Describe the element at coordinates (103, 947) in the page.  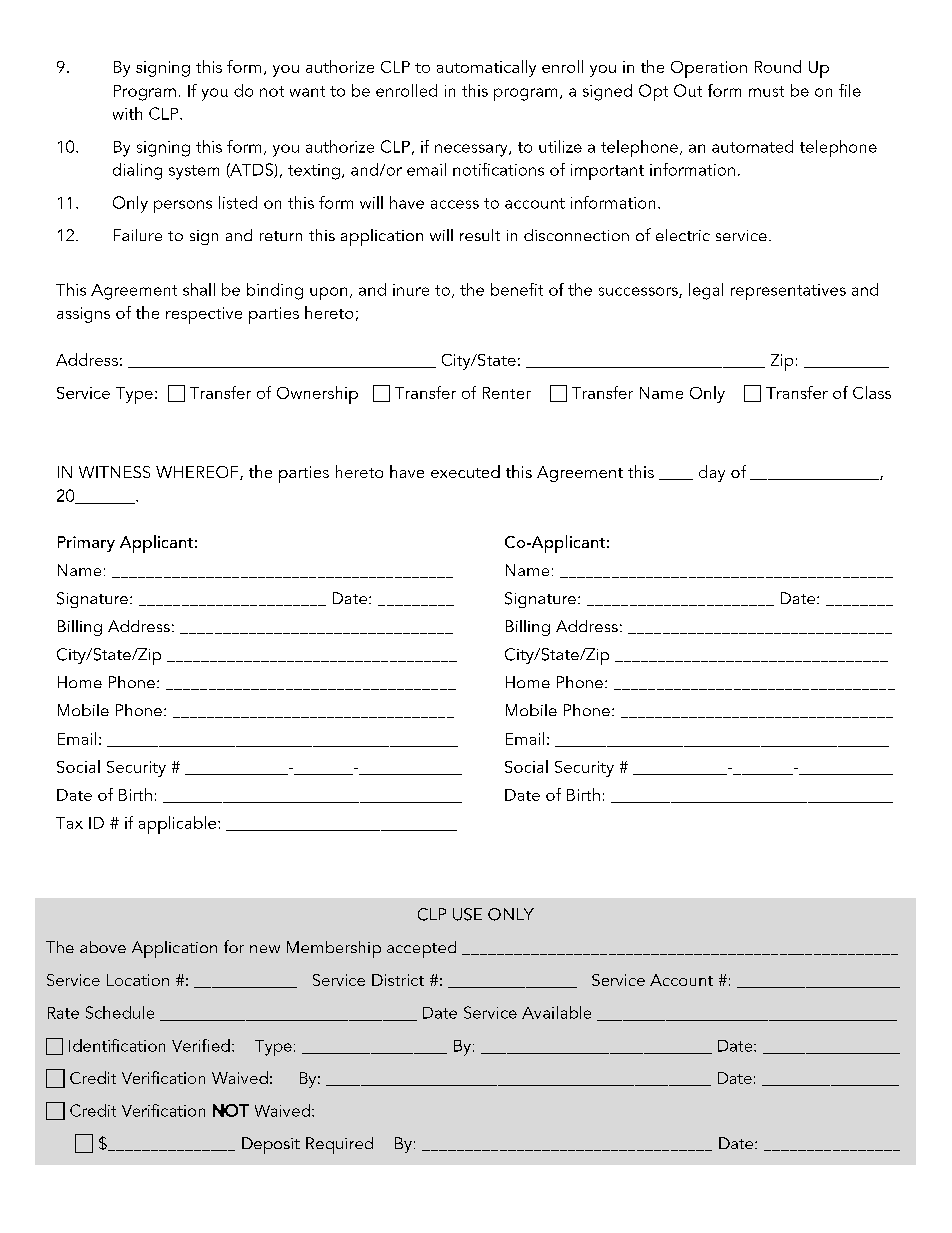
I see `above` at that location.
